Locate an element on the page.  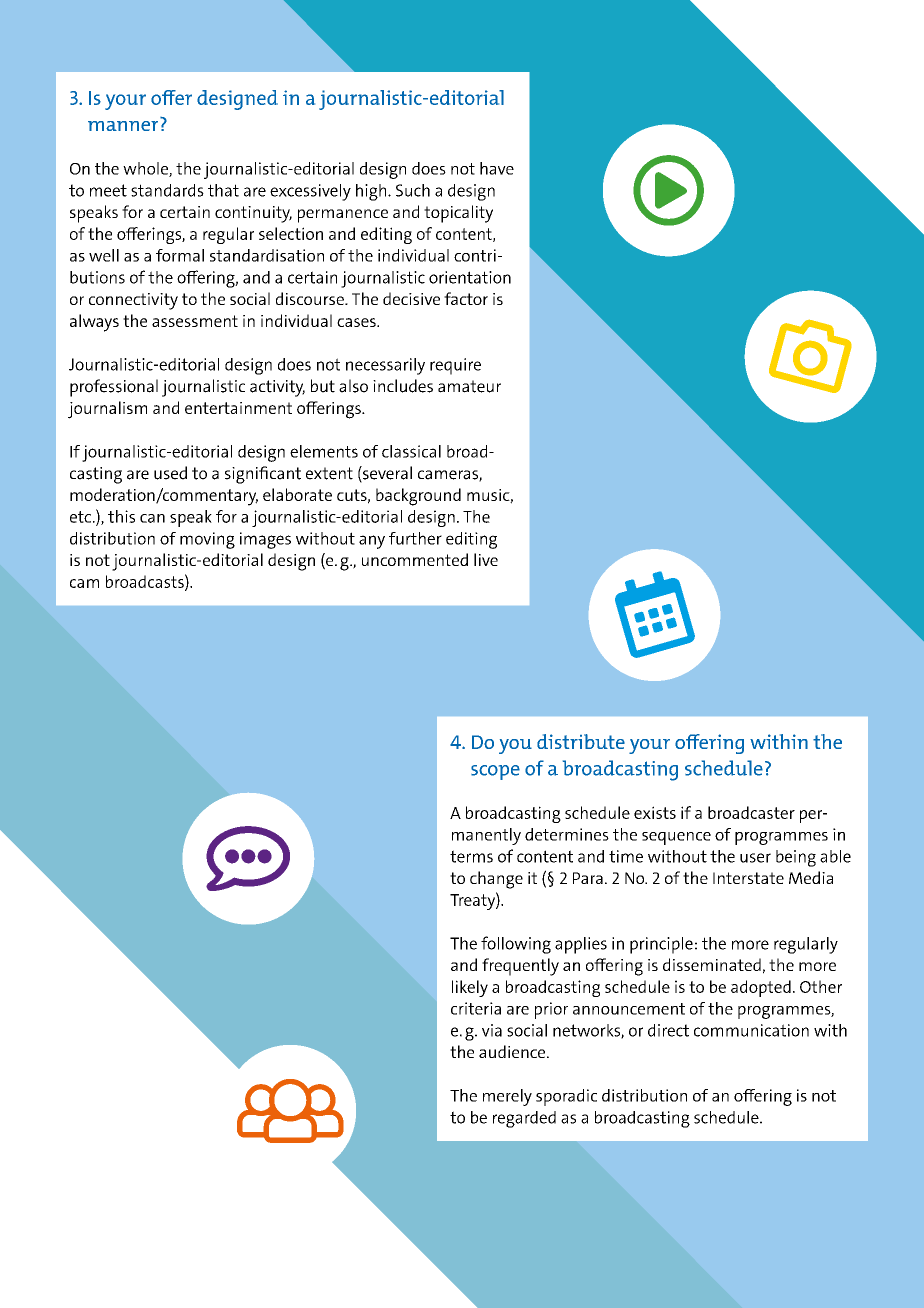
used is located at coordinates (170, 473).
